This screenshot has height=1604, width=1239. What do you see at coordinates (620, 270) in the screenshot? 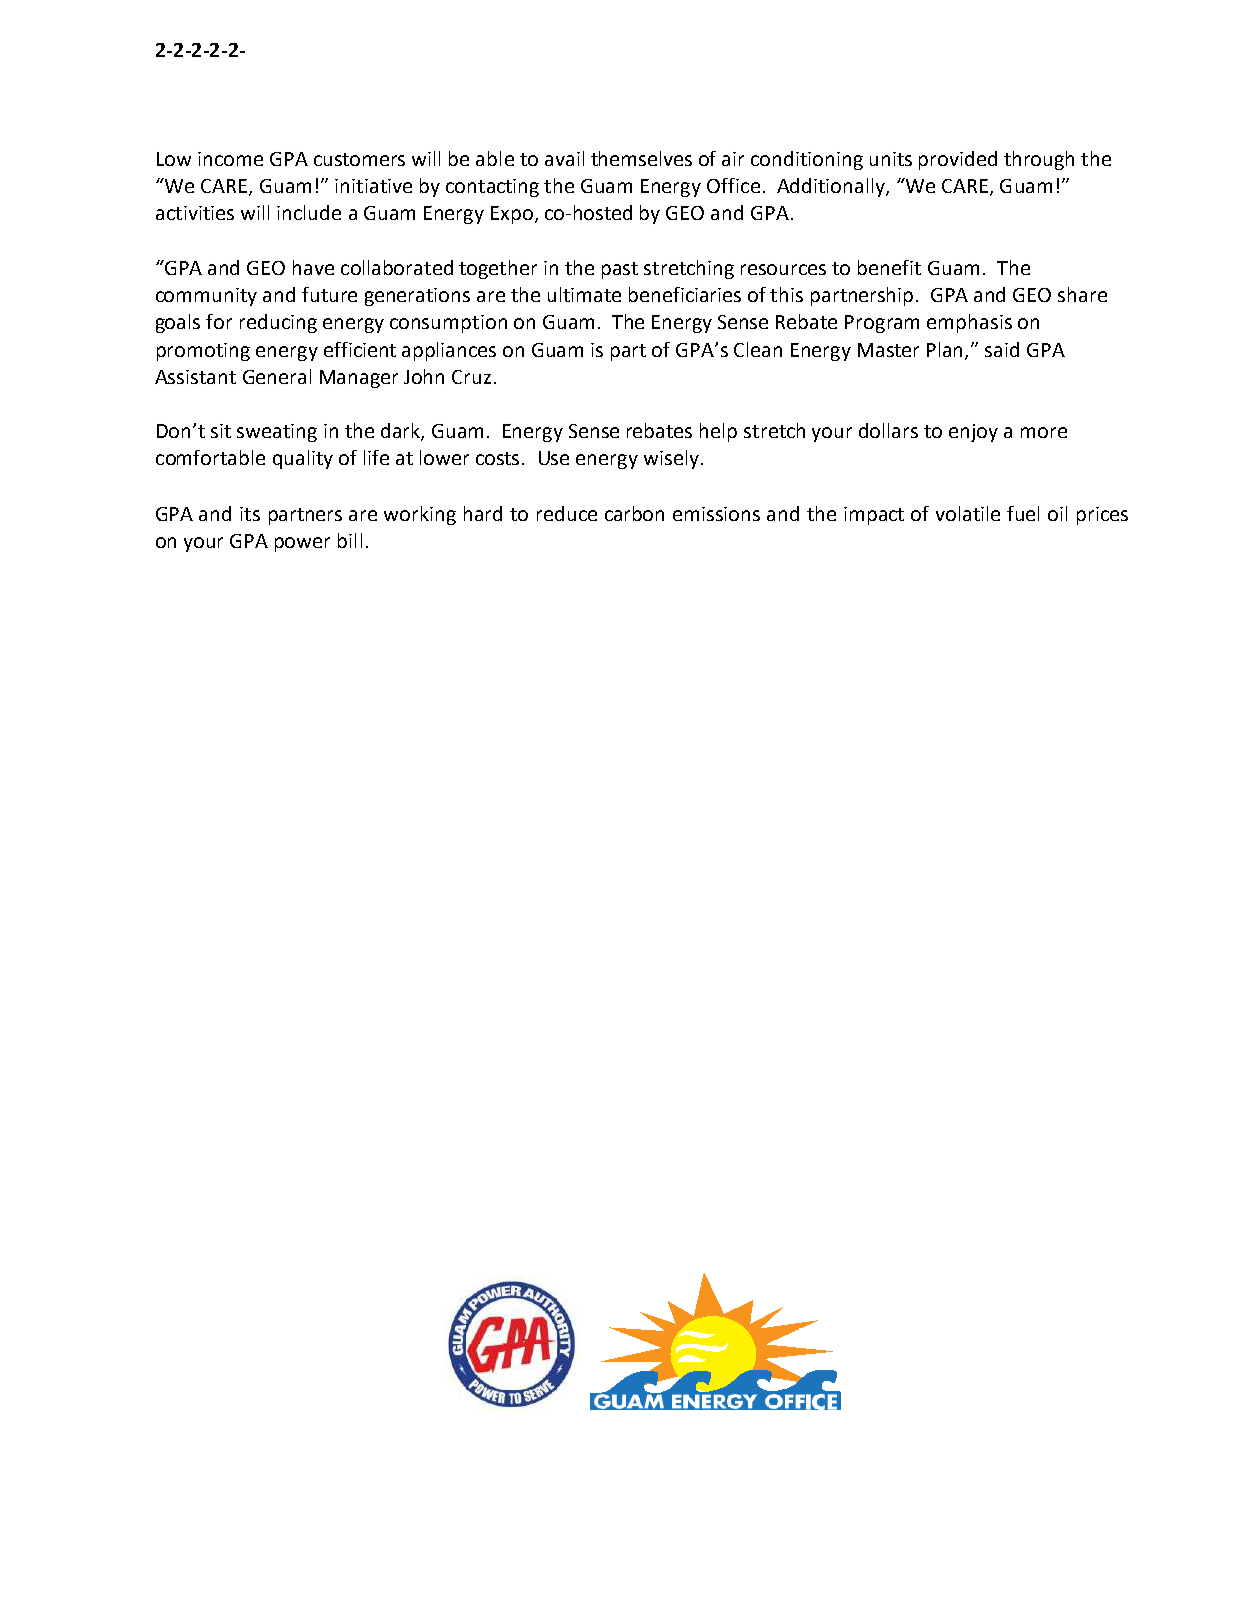
I see `past` at bounding box center [620, 270].
